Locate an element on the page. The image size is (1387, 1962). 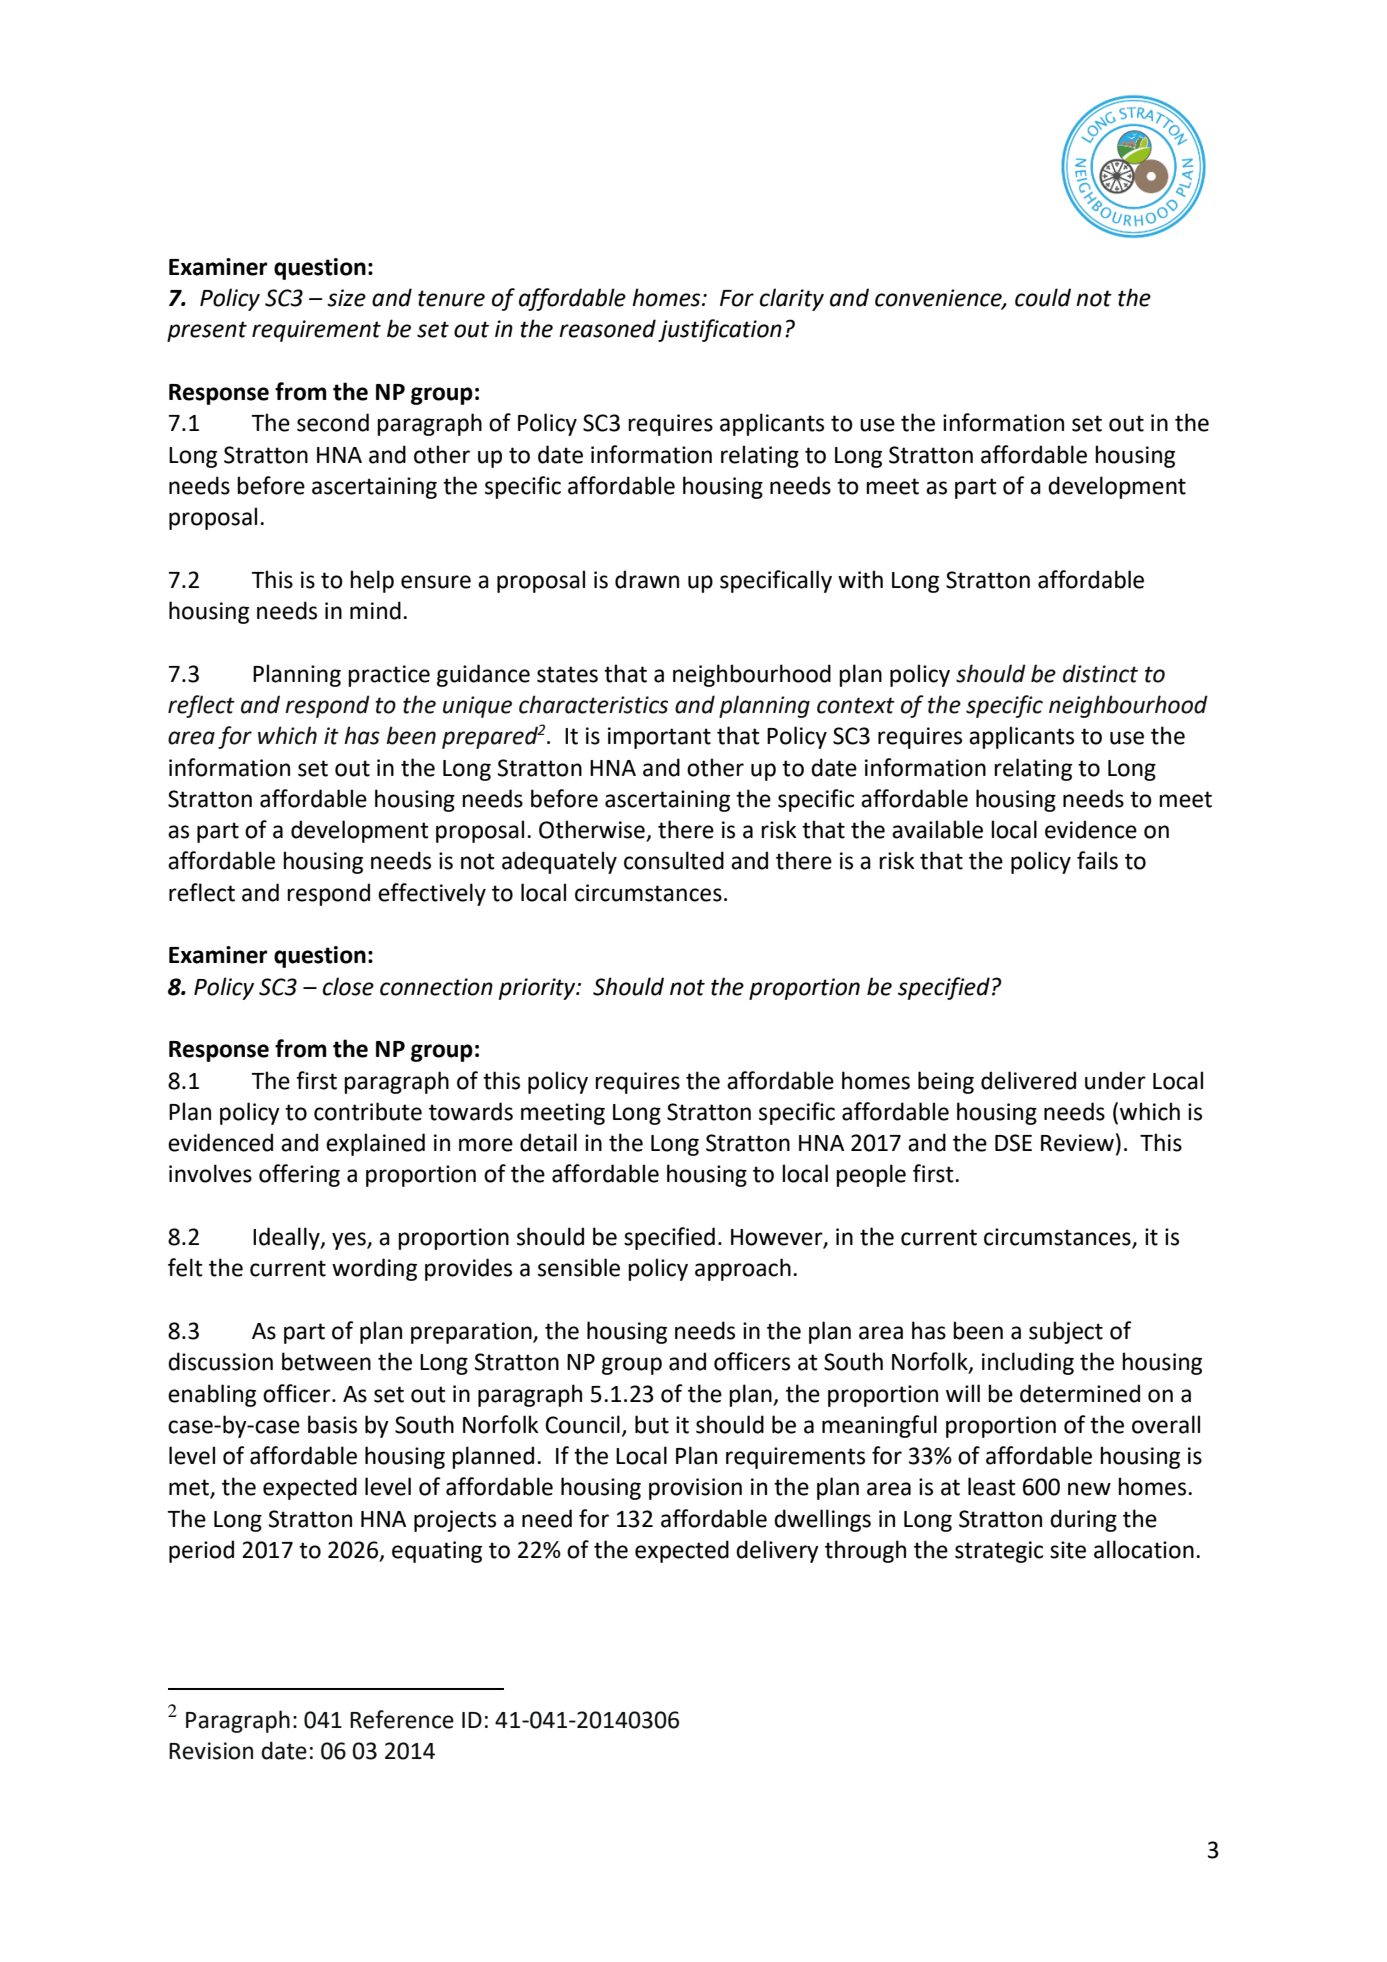
delivered is located at coordinates (1028, 1080).
